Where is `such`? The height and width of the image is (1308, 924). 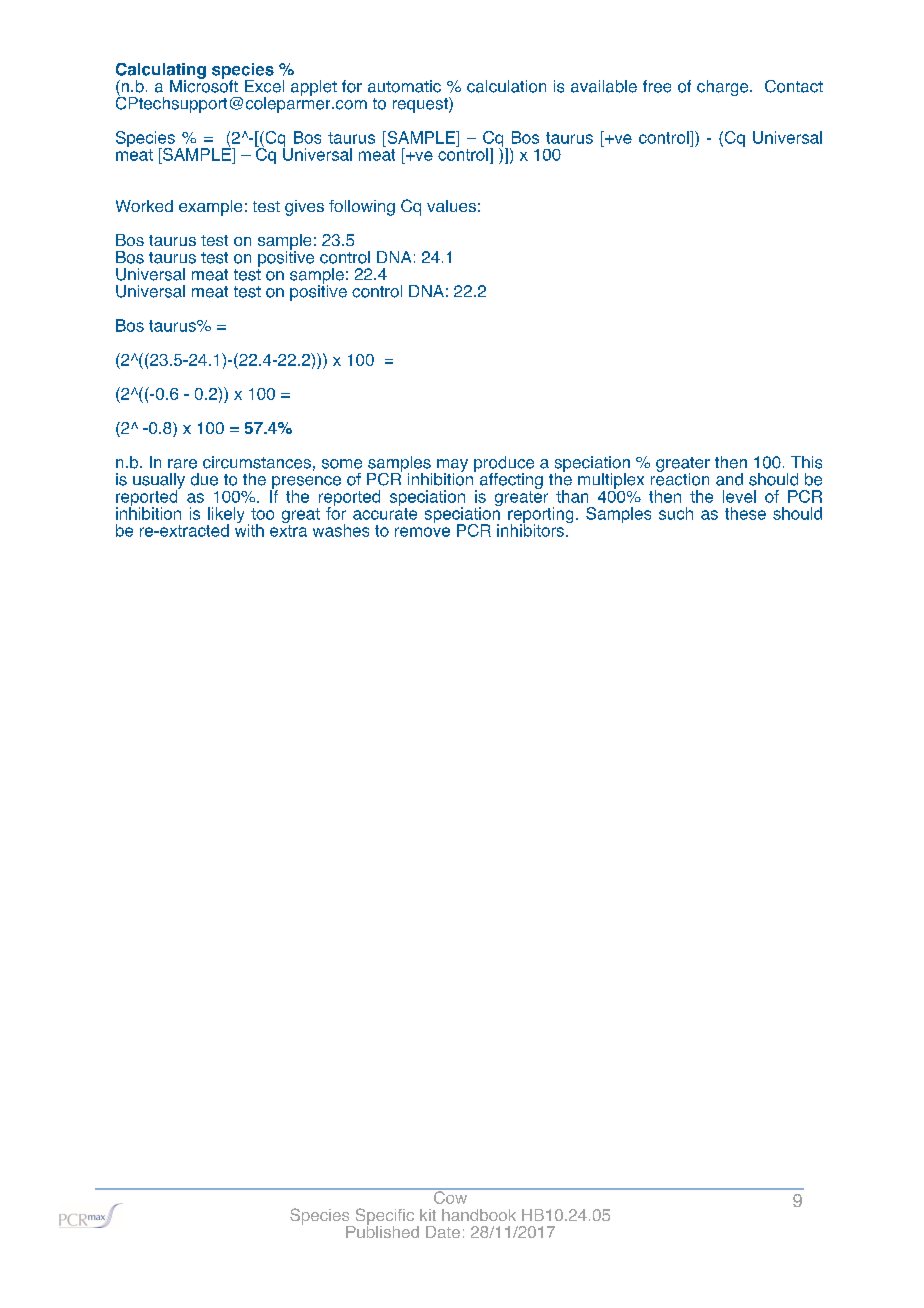
such is located at coordinates (676, 513).
